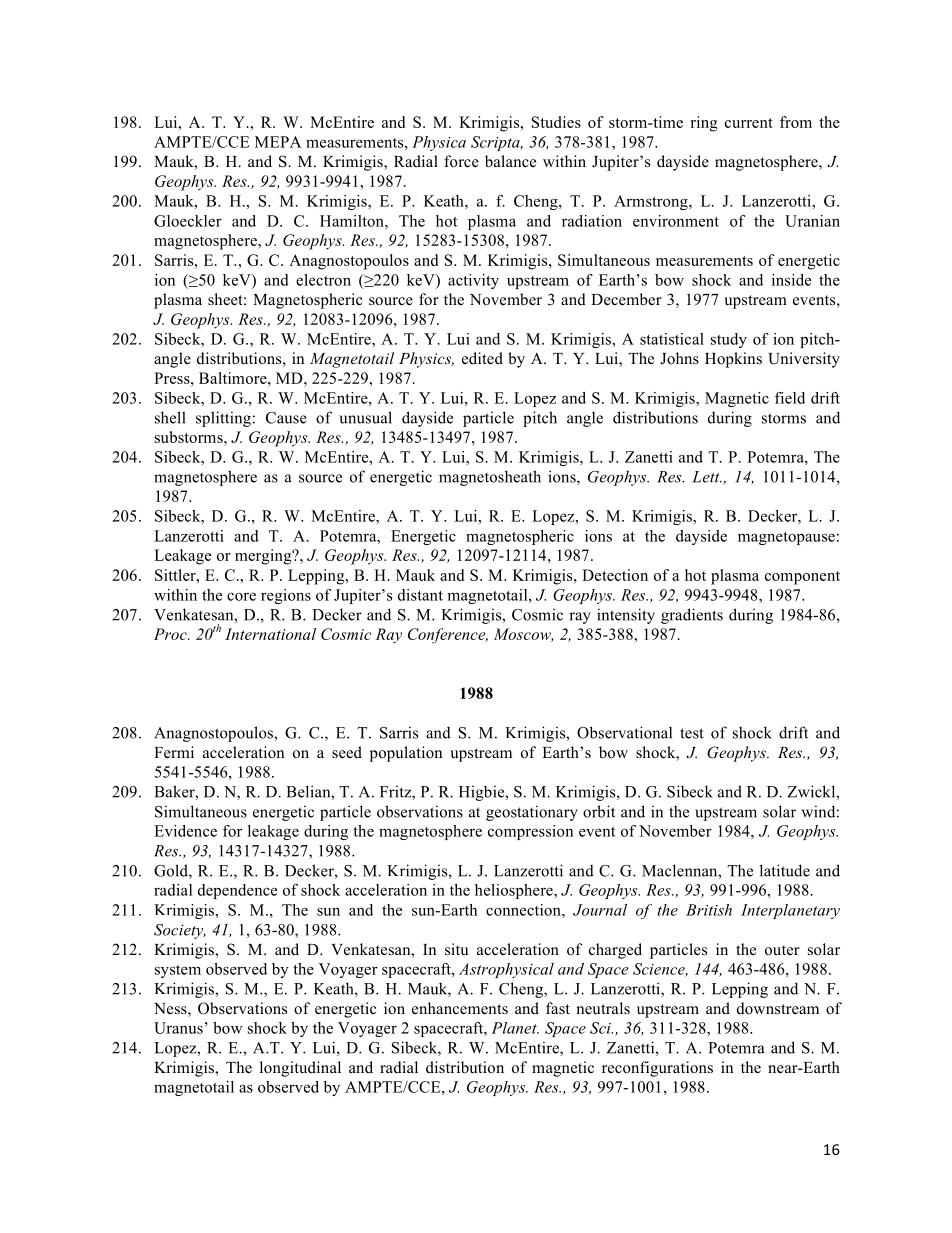 Image resolution: width=952 pixels, height=1233 pixels. What do you see at coordinates (323, 280) in the document?
I see `electron` at bounding box center [323, 280].
